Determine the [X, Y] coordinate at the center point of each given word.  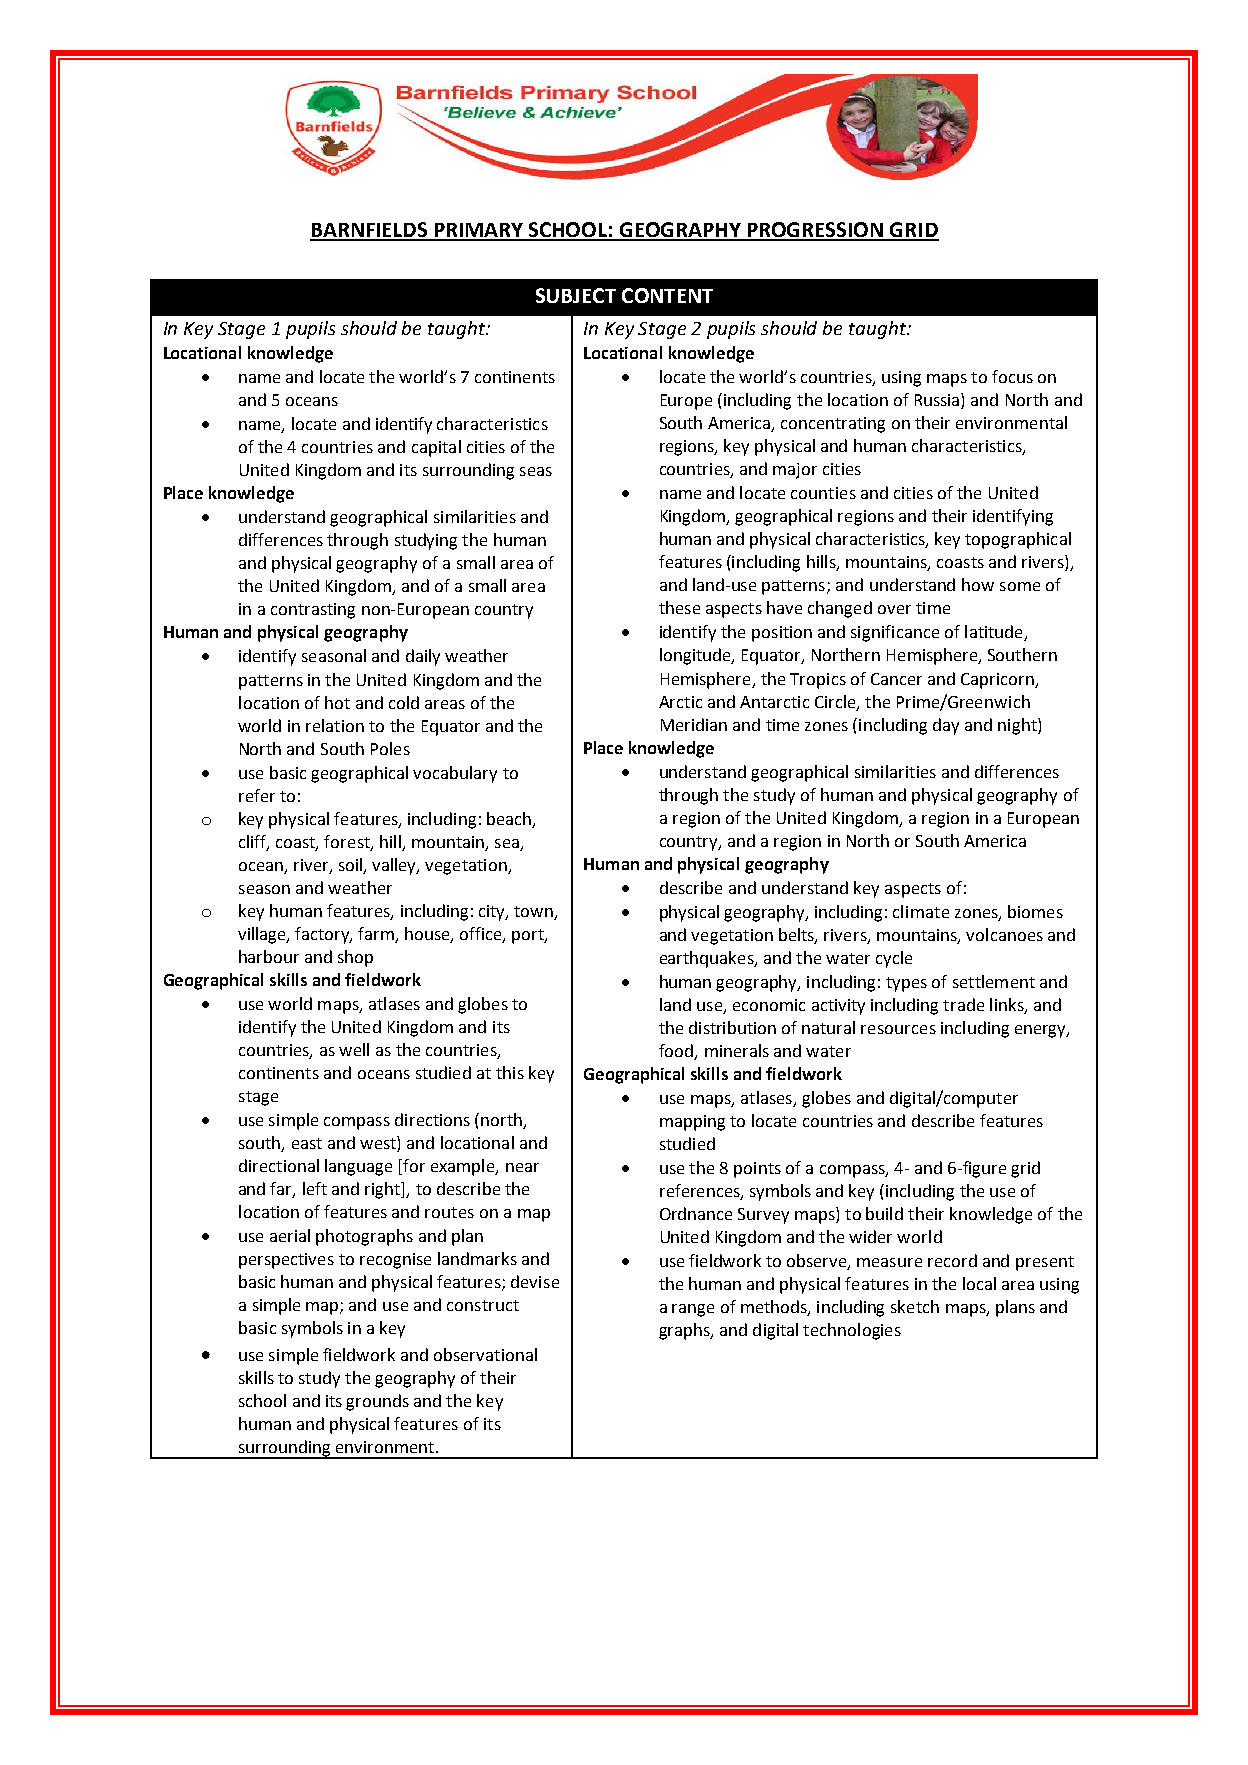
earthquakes [708, 959]
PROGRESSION [815, 231]
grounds [377, 1402]
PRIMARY [479, 231]
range [693, 1310]
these [679, 607]
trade [963, 1004]
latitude [995, 633]
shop [355, 958]
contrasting [313, 611]
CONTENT [667, 295]
